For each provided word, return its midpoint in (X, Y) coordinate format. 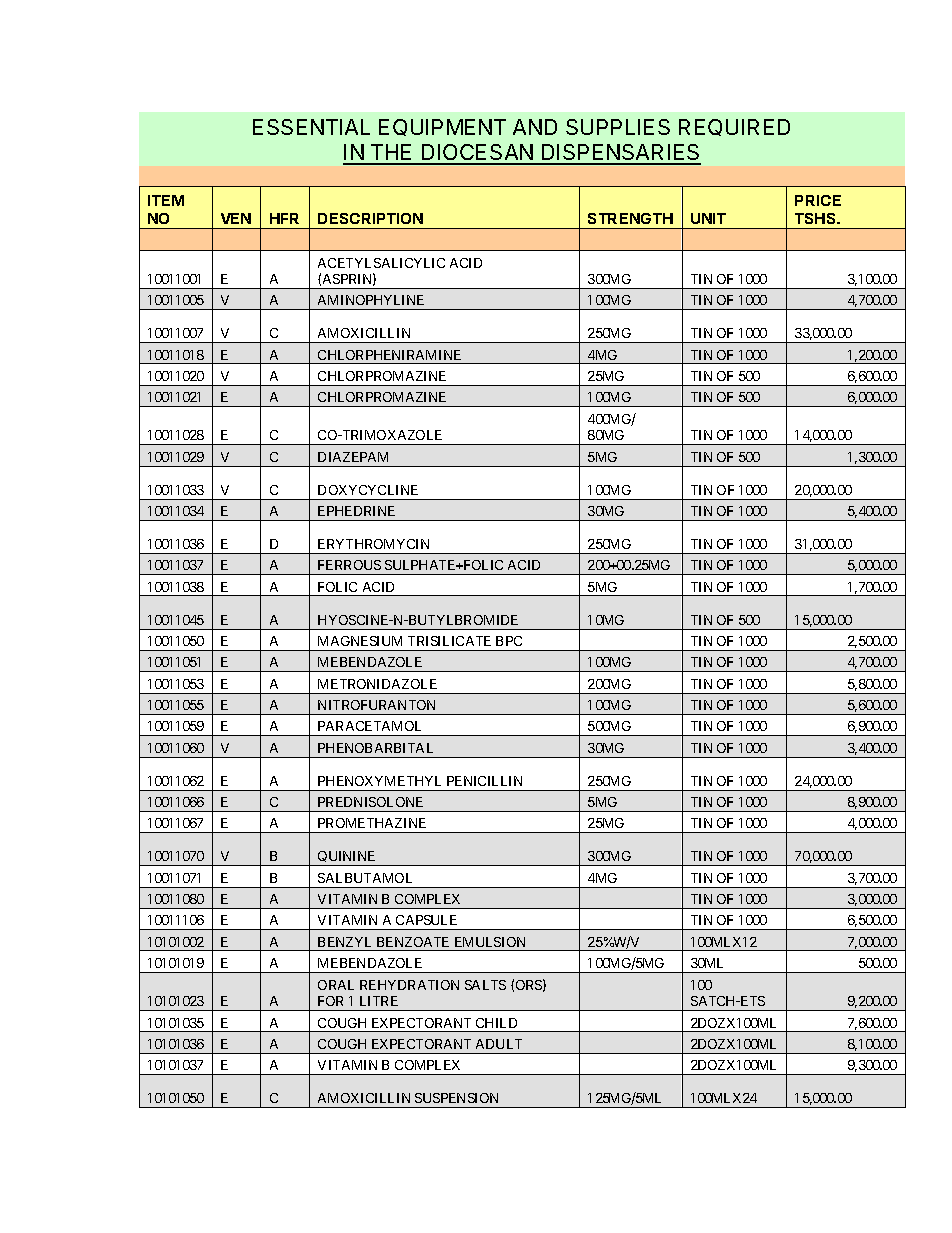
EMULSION (490, 942)
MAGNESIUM (360, 641)
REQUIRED (734, 127)
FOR (330, 1001)
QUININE (347, 858)
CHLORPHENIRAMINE (389, 355)
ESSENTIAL (311, 127)
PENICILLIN (484, 781)
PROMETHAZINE (372, 823)
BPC (509, 641)
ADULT (499, 1044)
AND (535, 127)
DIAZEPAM (353, 457)
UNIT (708, 218)
